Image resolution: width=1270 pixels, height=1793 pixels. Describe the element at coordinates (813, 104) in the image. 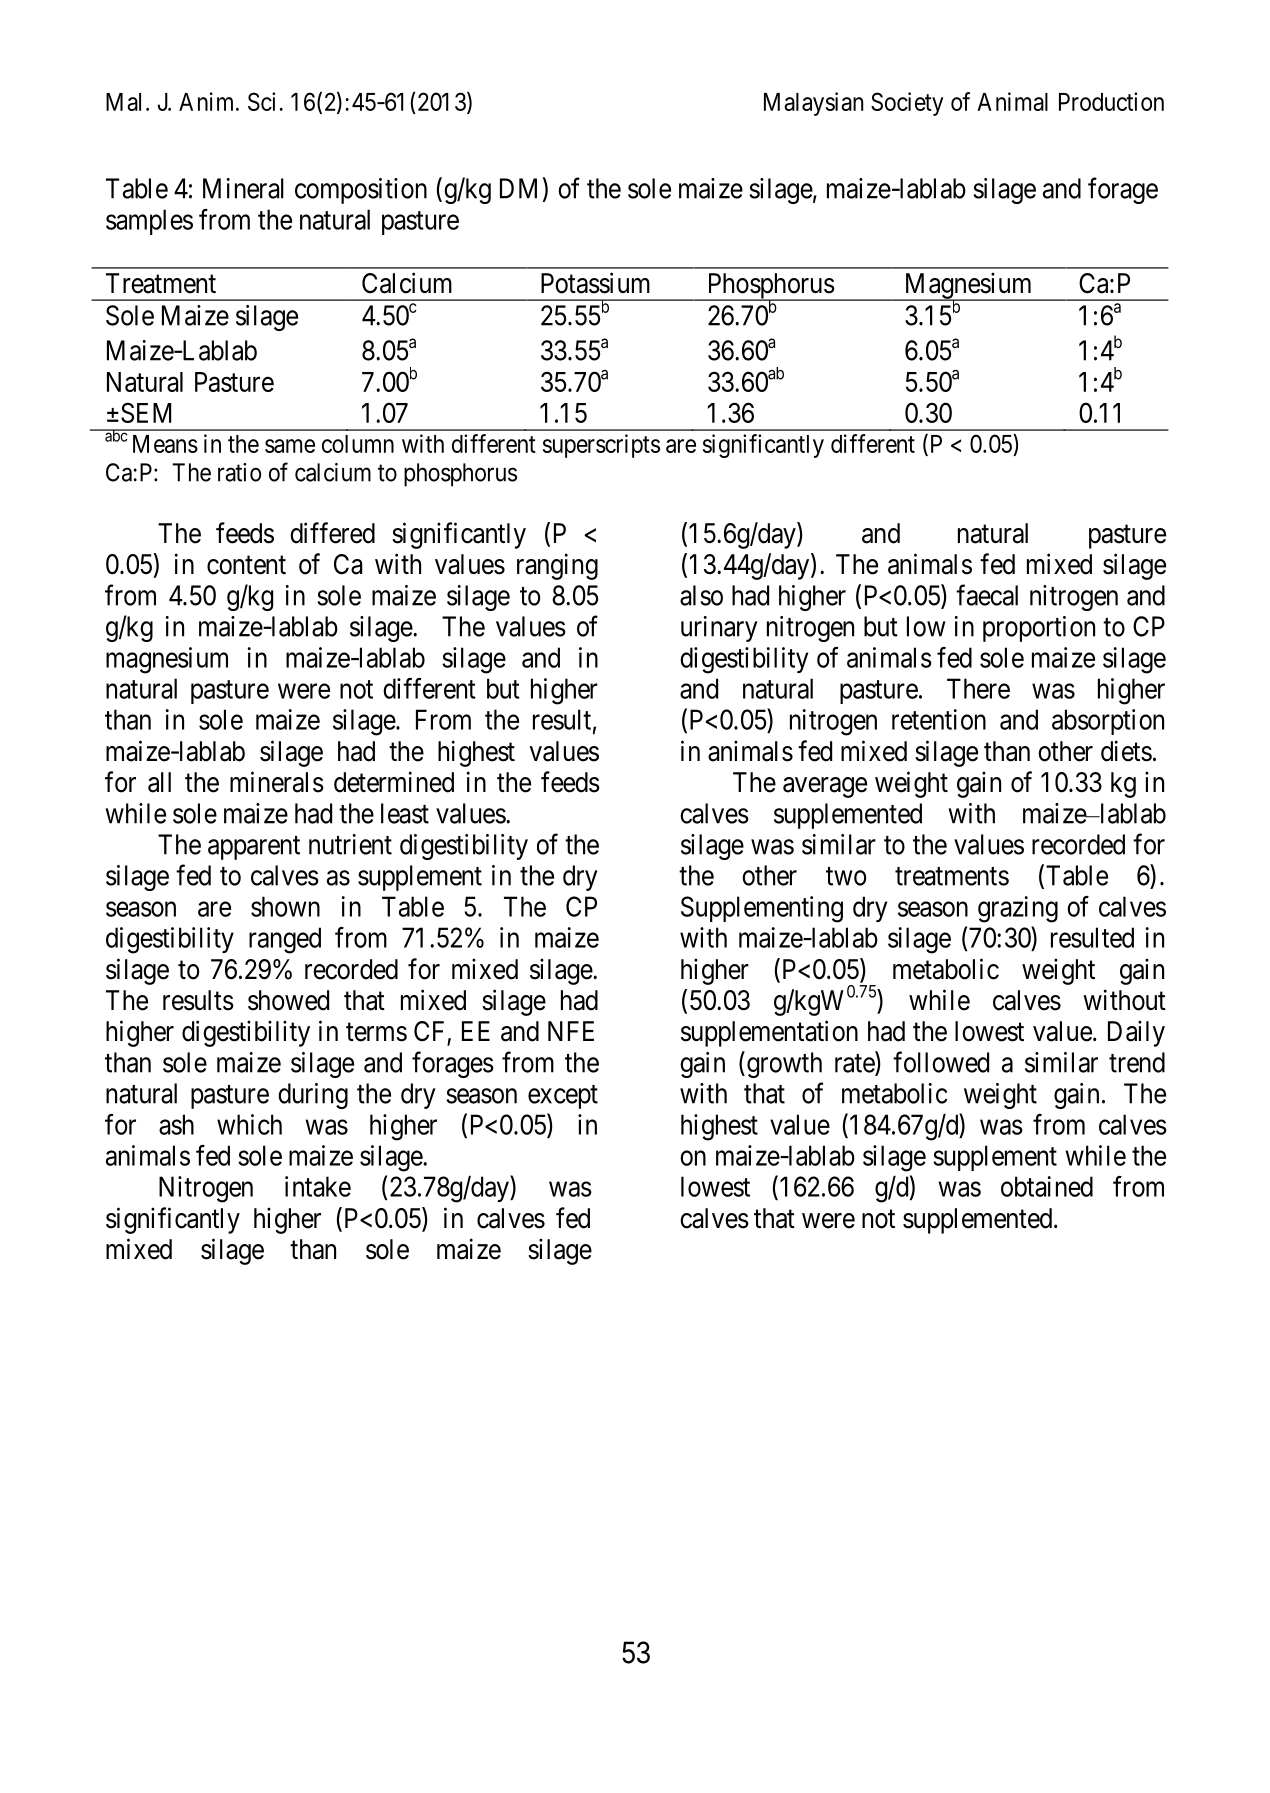

I see `Malaysian` at that location.
